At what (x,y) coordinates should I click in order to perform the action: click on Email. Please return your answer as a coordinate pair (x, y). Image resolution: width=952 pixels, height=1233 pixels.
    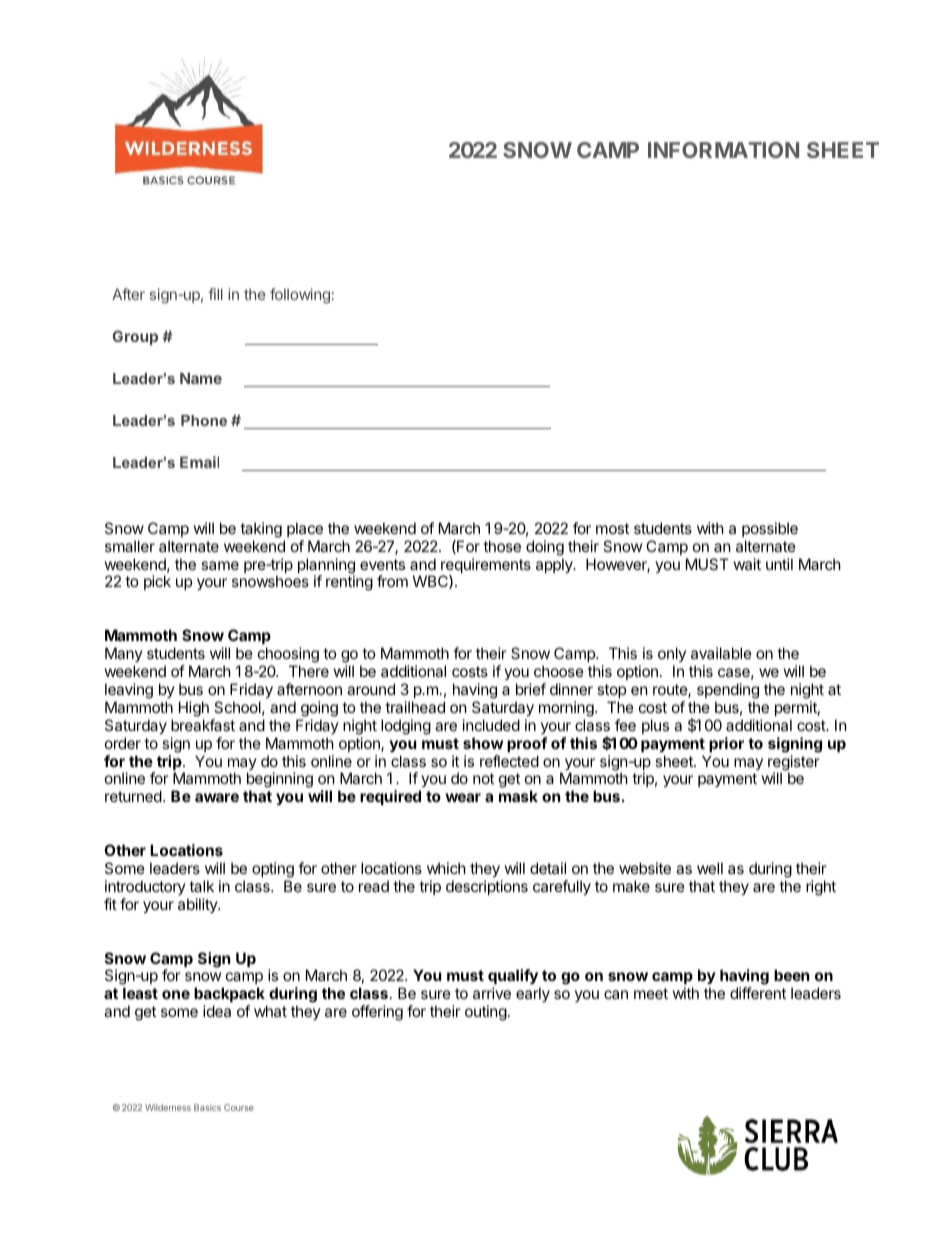
    Looking at the image, I should click on (199, 462).
